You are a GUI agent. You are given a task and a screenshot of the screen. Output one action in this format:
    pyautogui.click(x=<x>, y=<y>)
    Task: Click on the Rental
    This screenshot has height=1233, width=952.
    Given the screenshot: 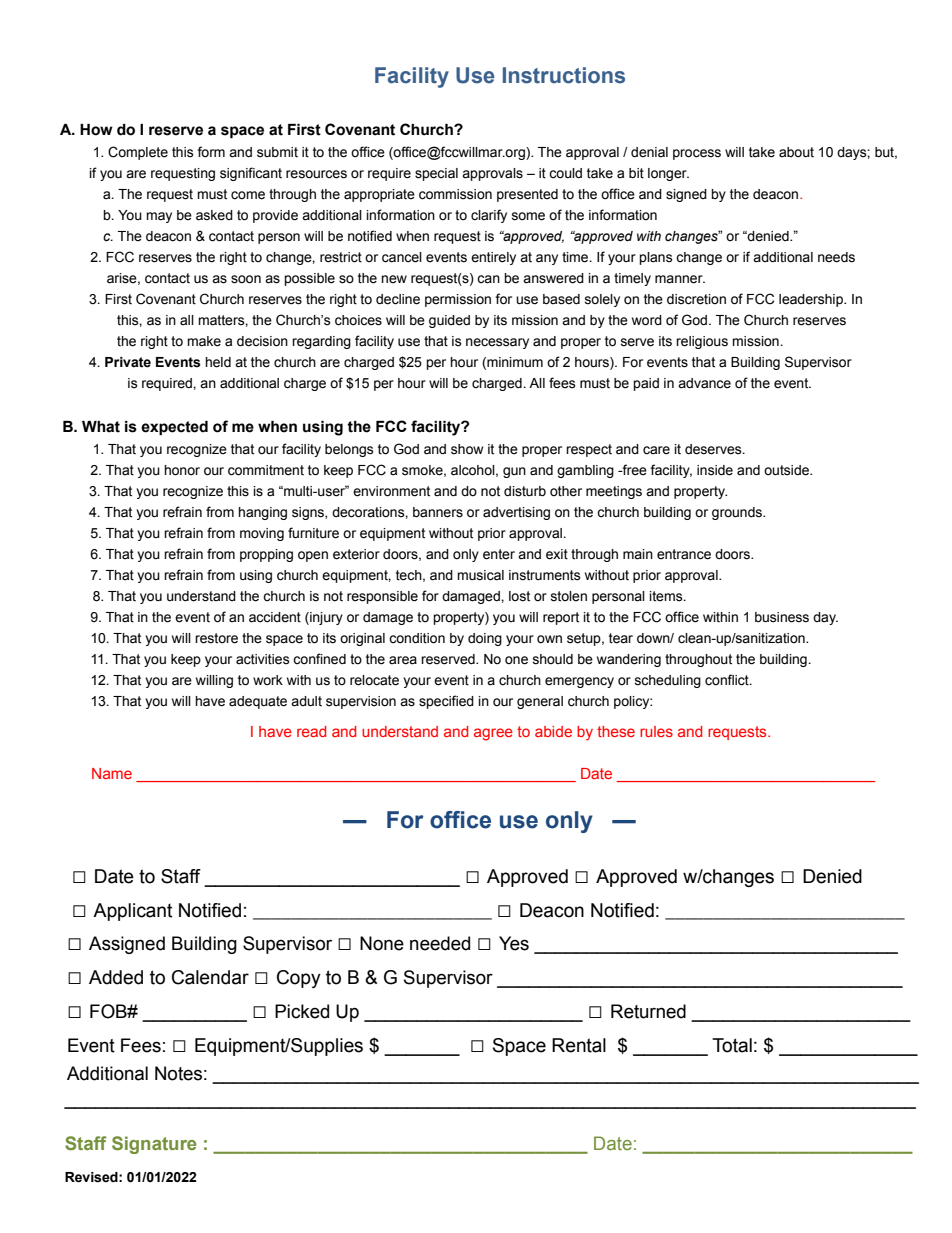 What is the action you would take?
    pyautogui.click(x=579, y=1045)
